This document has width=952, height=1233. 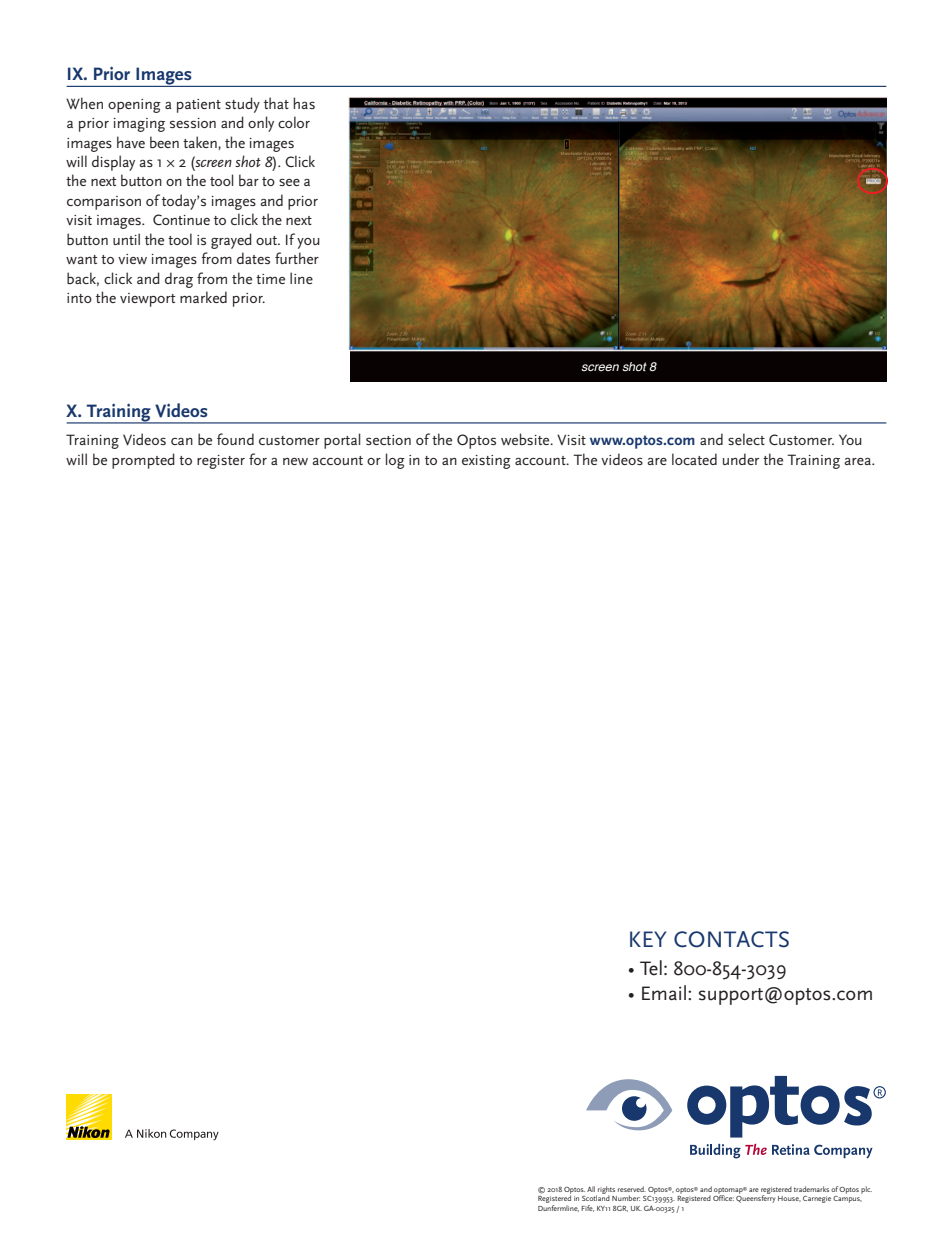 What do you see at coordinates (587, 1208) in the document?
I see `Fife` at bounding box center [587, 1208].
